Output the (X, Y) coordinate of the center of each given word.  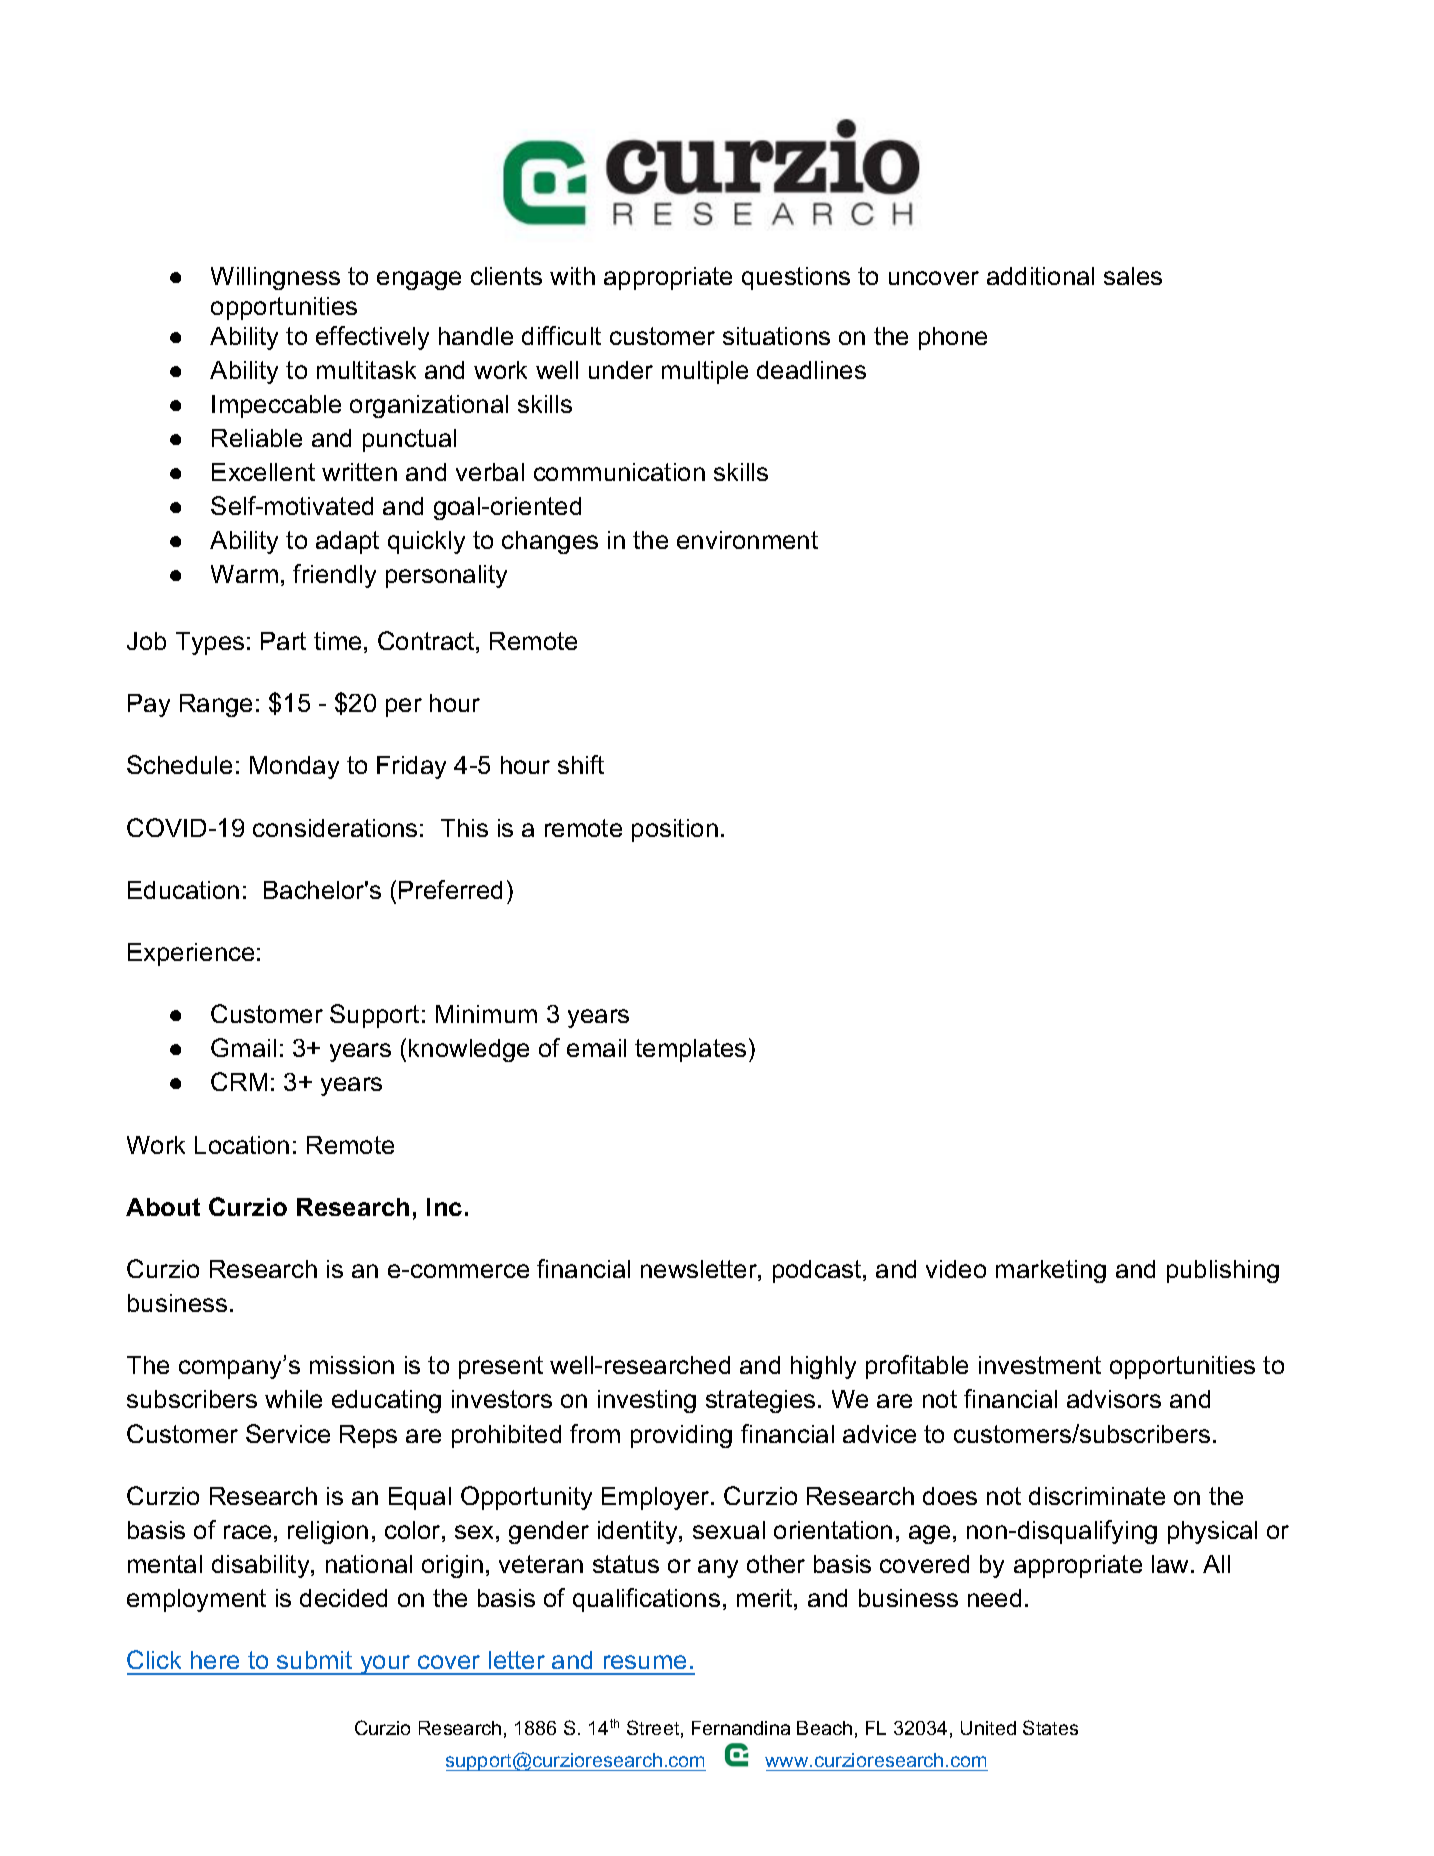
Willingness (275, 278)
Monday (294, 767)
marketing (1051, 1271)
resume (645, 1662)
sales (1133, 276)
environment (747, 540)
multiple (705, 372)
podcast (818, 1271)
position (675, 830)
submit (314, 1660)
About (163, 1207)
